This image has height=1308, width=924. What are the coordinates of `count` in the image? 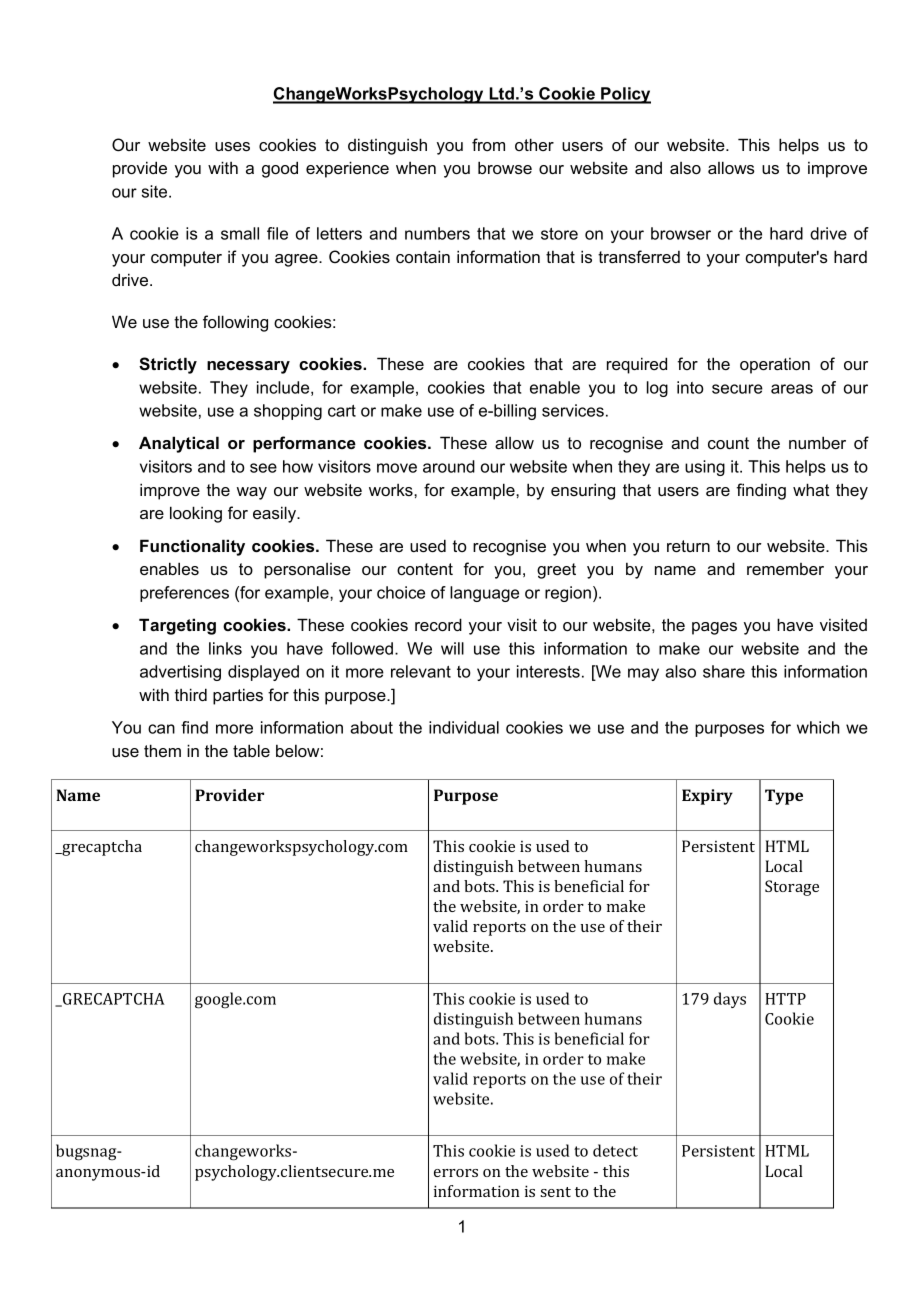 It's located at (728, 443).
